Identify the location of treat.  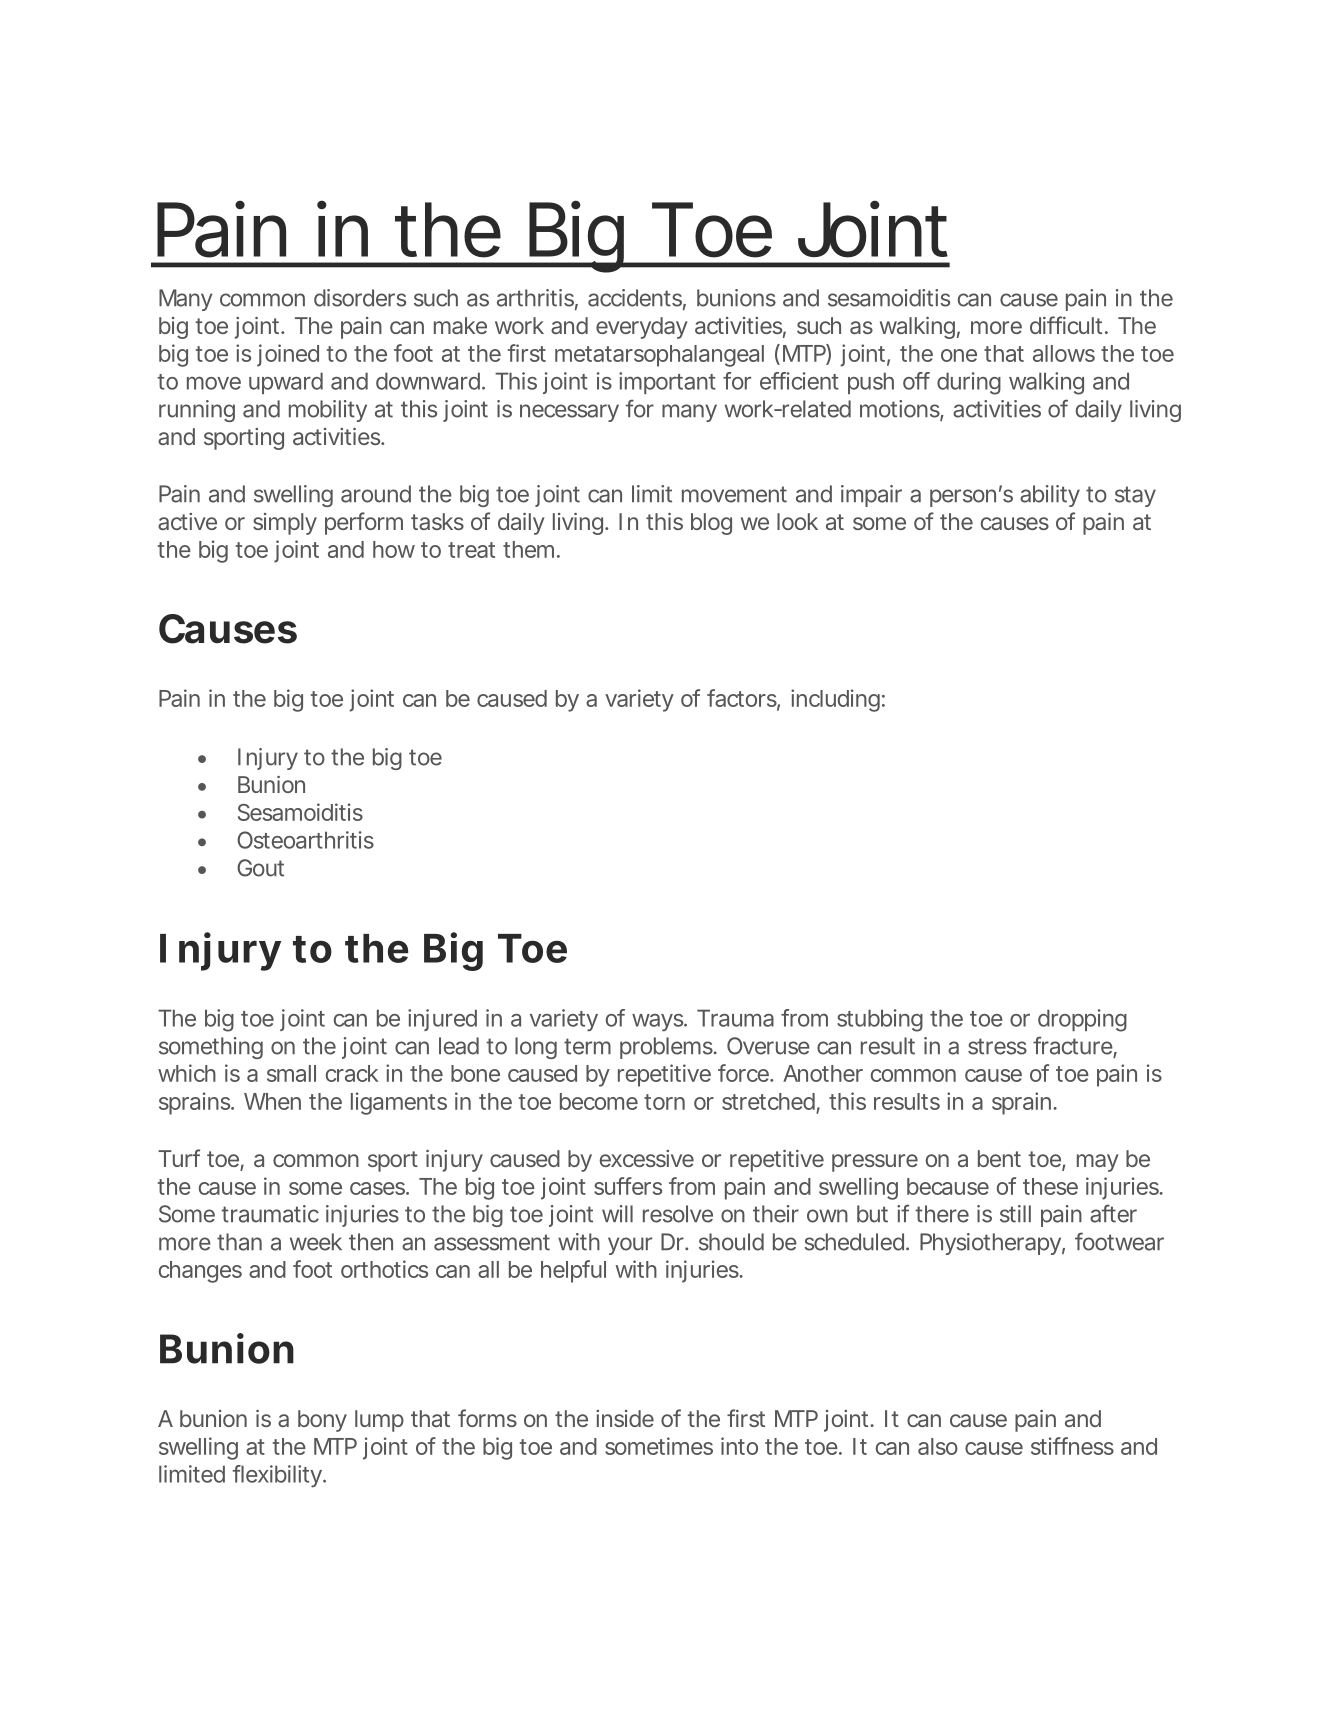
(471, 550).
